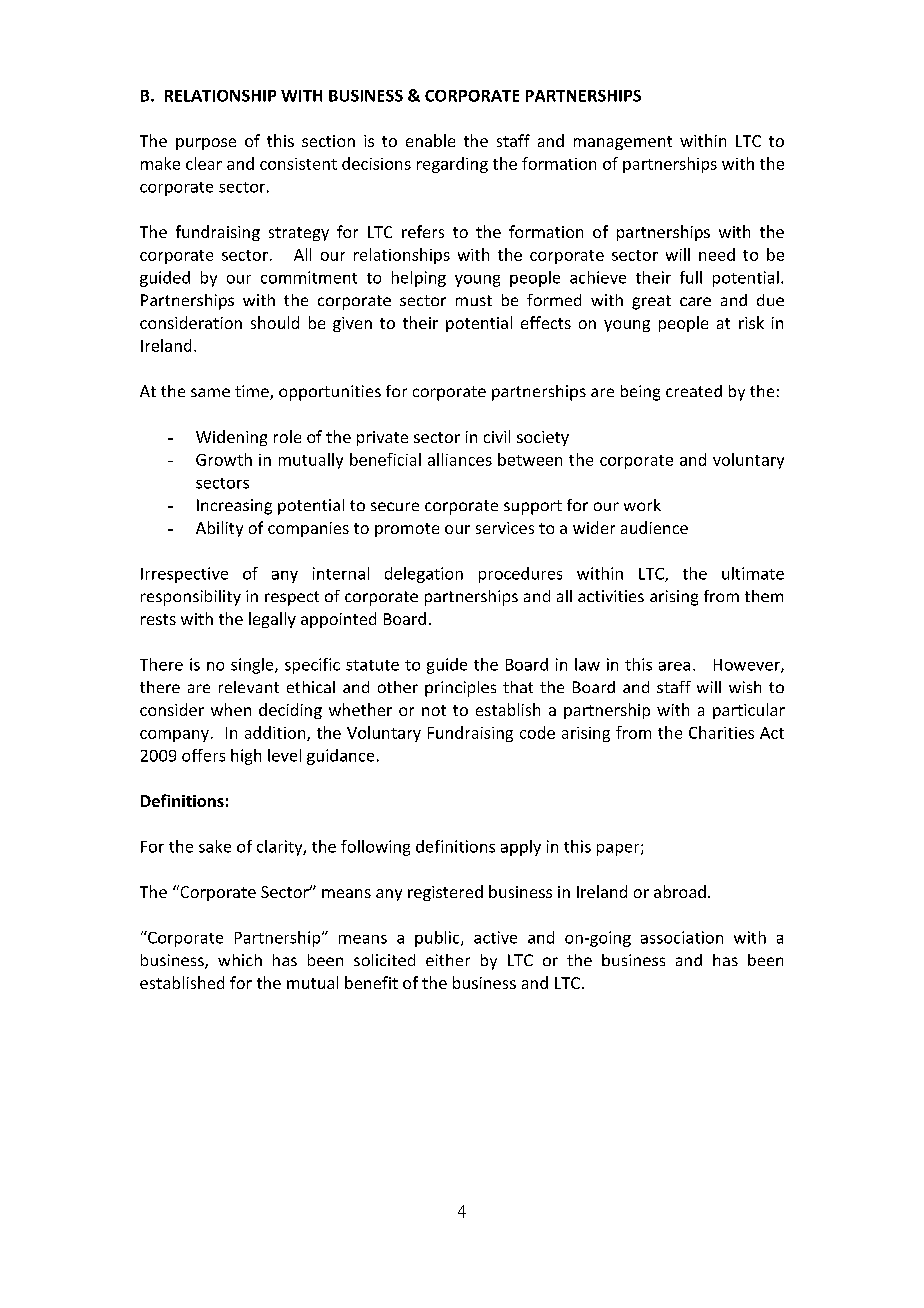 The height and width of the screenshot is (1308, 924). I want to click on association, so click(682, 937).
